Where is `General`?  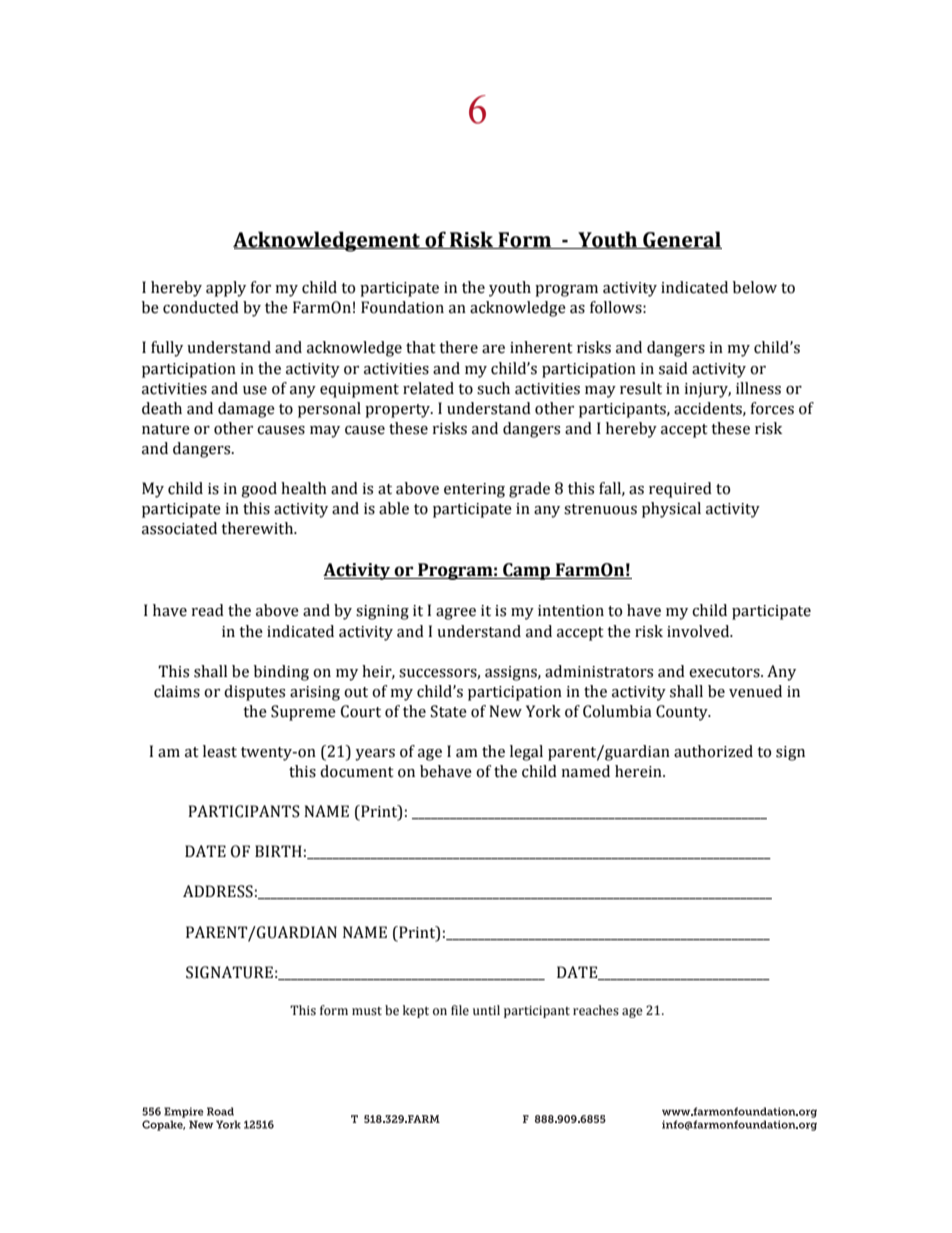 General is located at coordinates (681, 240).
